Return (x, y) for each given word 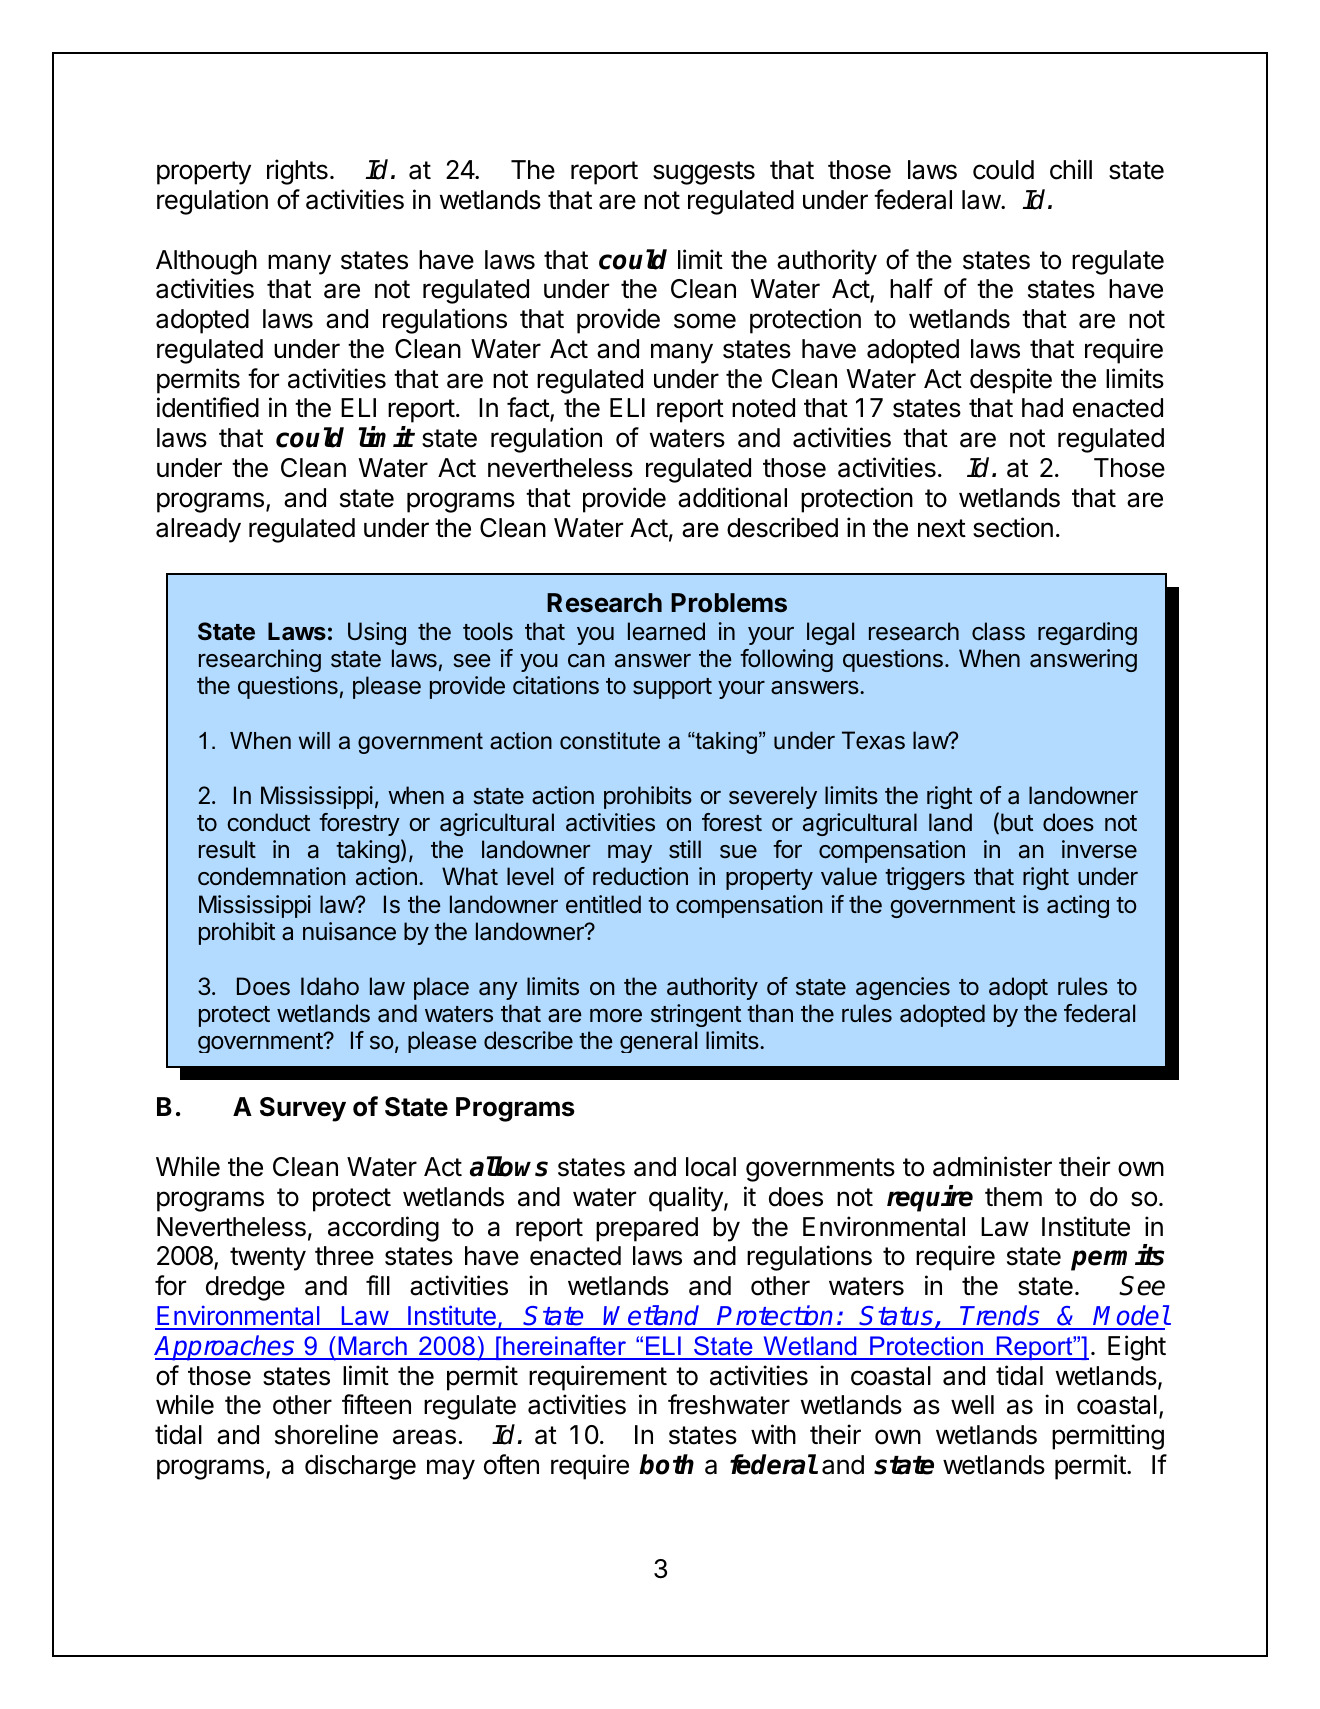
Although (206, 262)
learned (666, 631)
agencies (903, 988)
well (972, 1405)
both (666, 1464)
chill (1071, 169)
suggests (704, 173)
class (998, 631)
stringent (696, 1015)
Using (377, 633)
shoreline (326, 1434)
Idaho (330, 986)
